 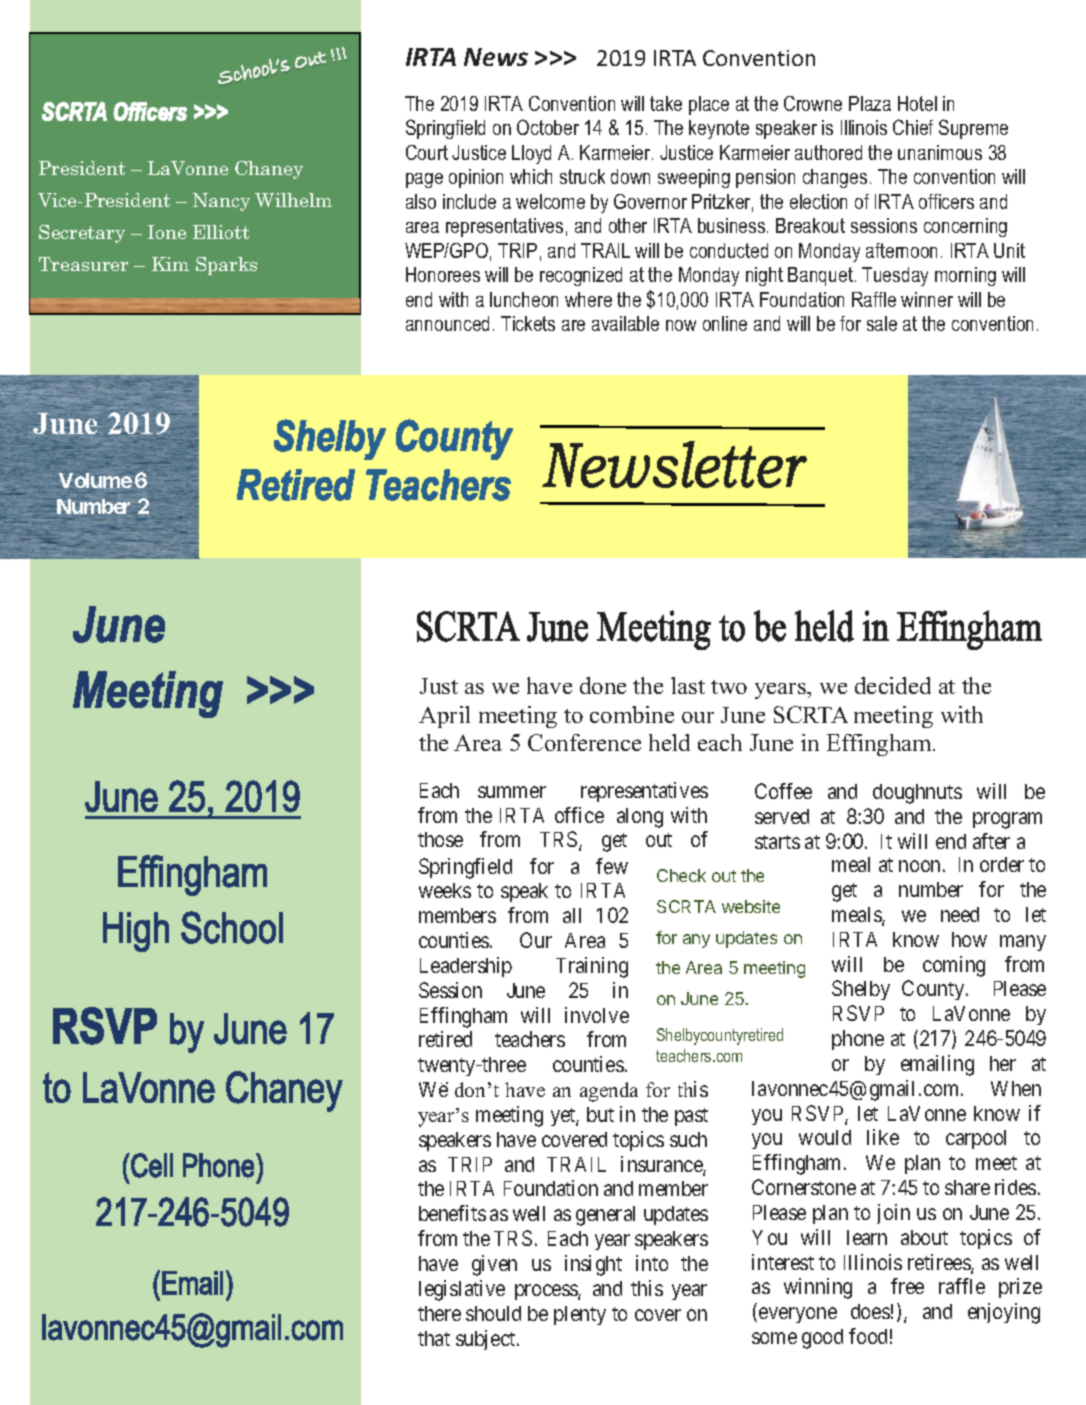 I want to click on Chaney, so click(x=269, y=170).
